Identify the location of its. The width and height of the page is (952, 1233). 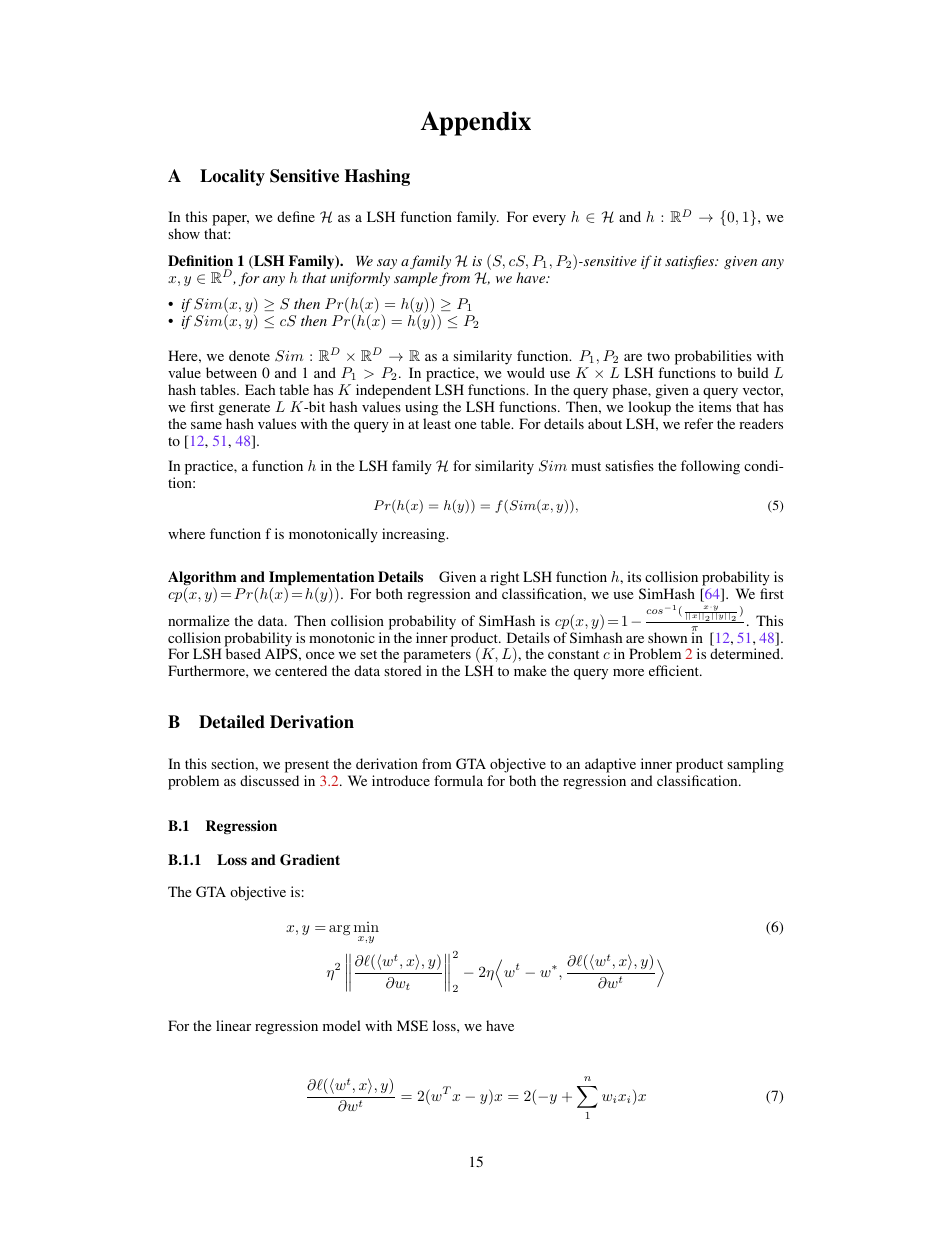
(634, 576).
